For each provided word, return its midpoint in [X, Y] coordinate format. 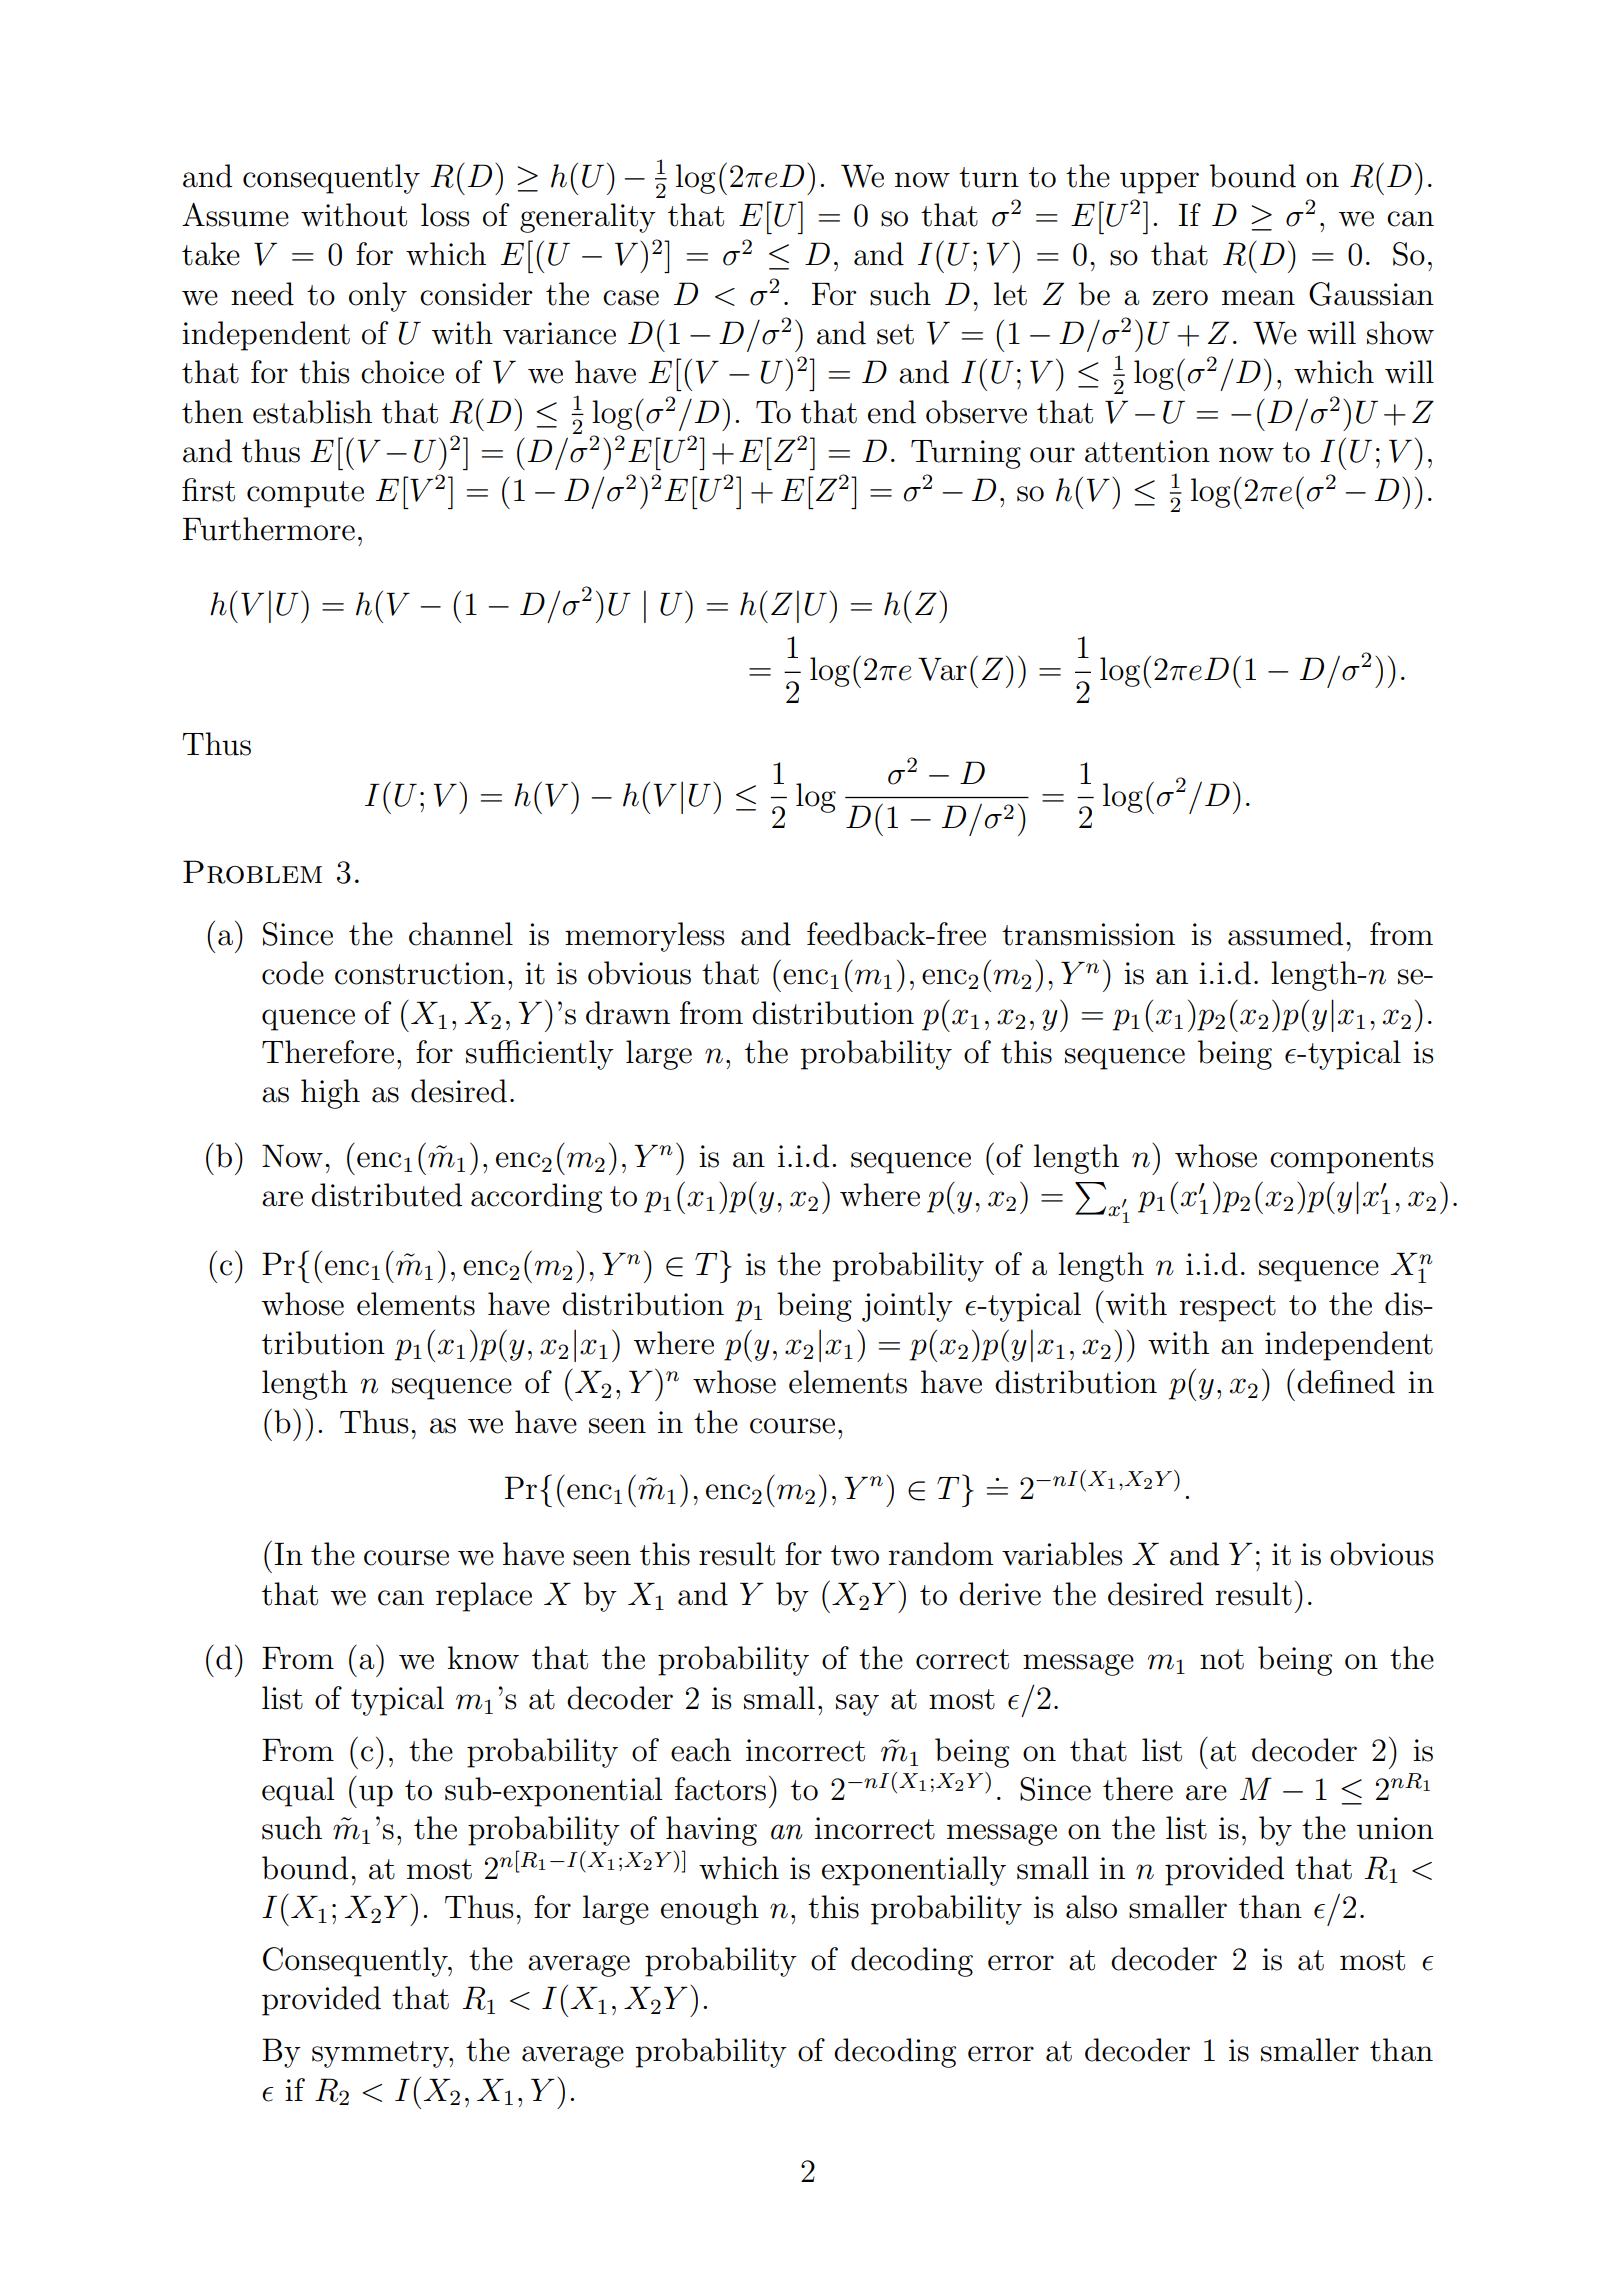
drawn [628, 1013]
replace [484, 1597]
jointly [907, 1307]
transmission [1088, 934]
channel [461, 934]
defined [1346, 1382]
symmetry [381, 2054]
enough [710, 1910]
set [895, 334]
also [1091, 1907]
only [378, 297]
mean [1258, 298]
